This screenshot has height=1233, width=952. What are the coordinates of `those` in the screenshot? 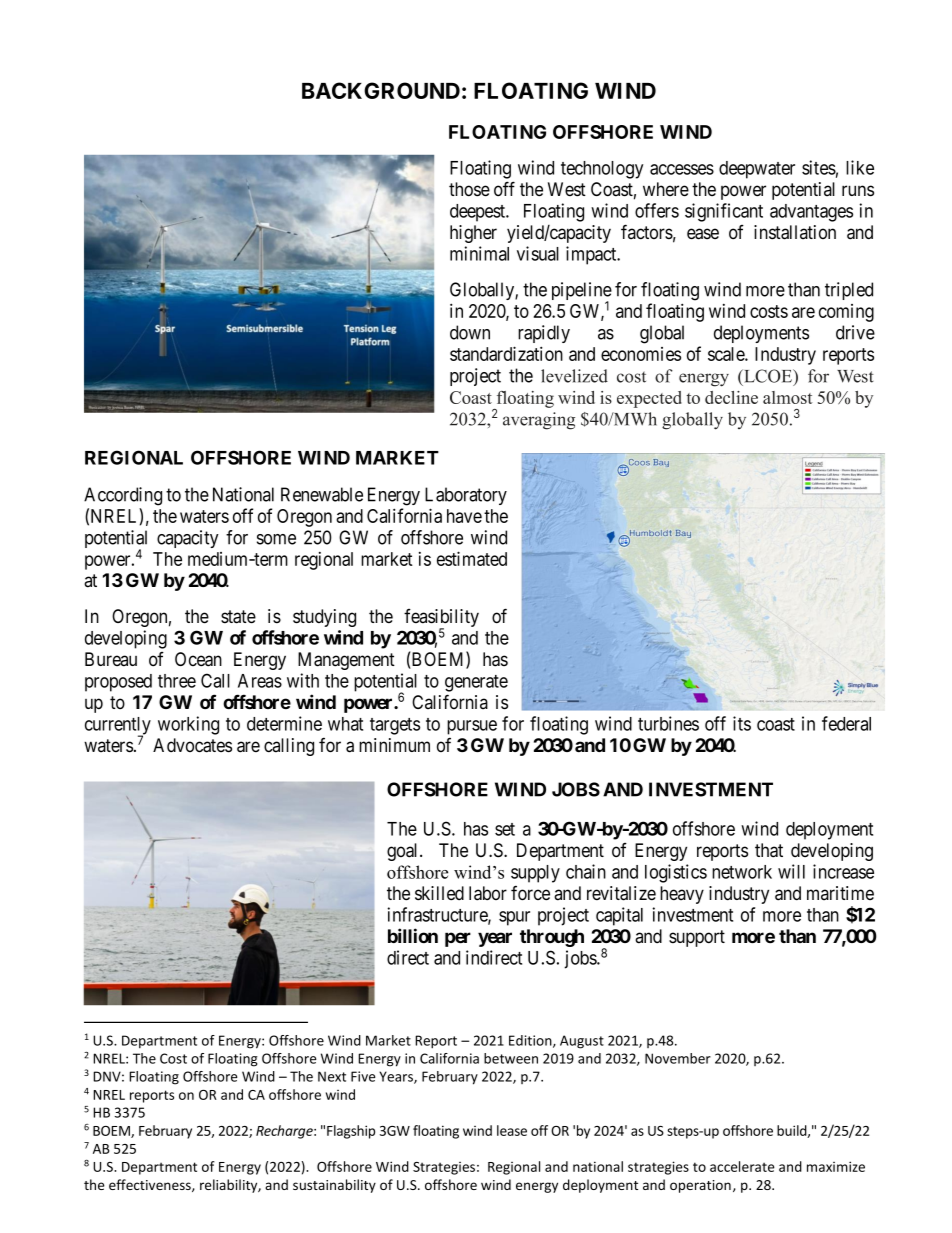 It's located at (469, 189).
